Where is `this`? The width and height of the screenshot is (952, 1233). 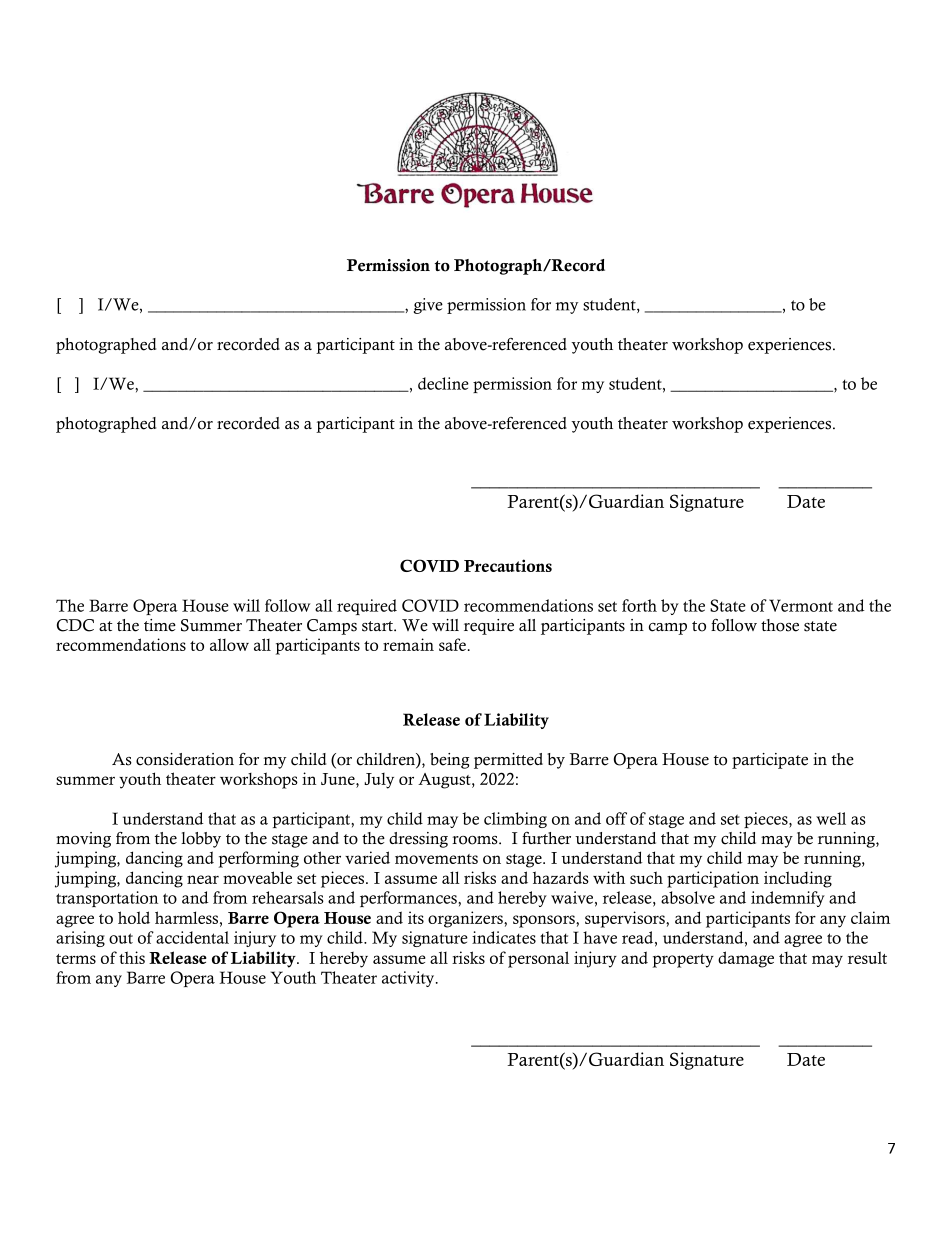
this is located at coordinates (132, 957).
